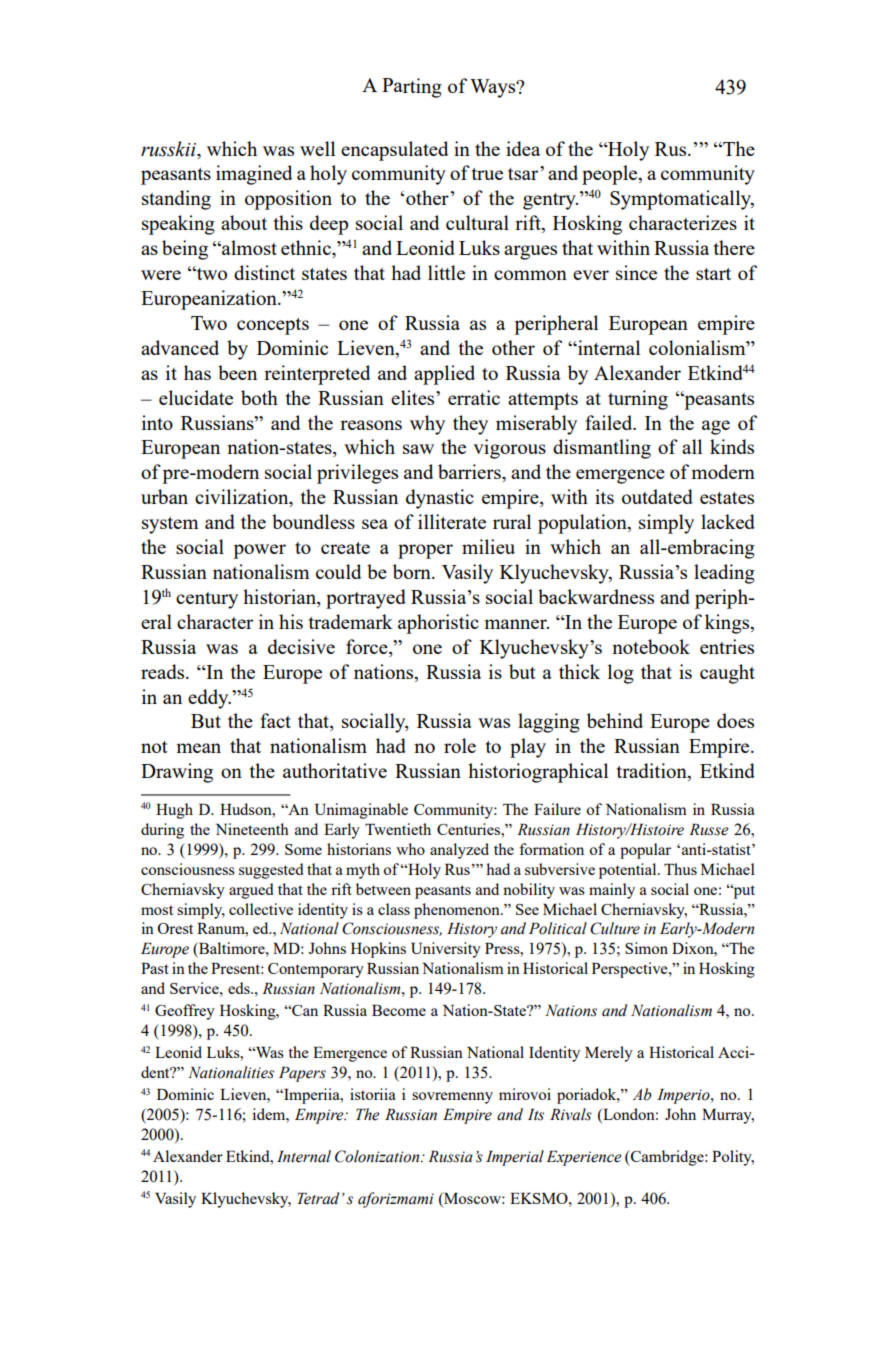 The image size is (896, 1345). I want to click on people, so click(611, 175).
